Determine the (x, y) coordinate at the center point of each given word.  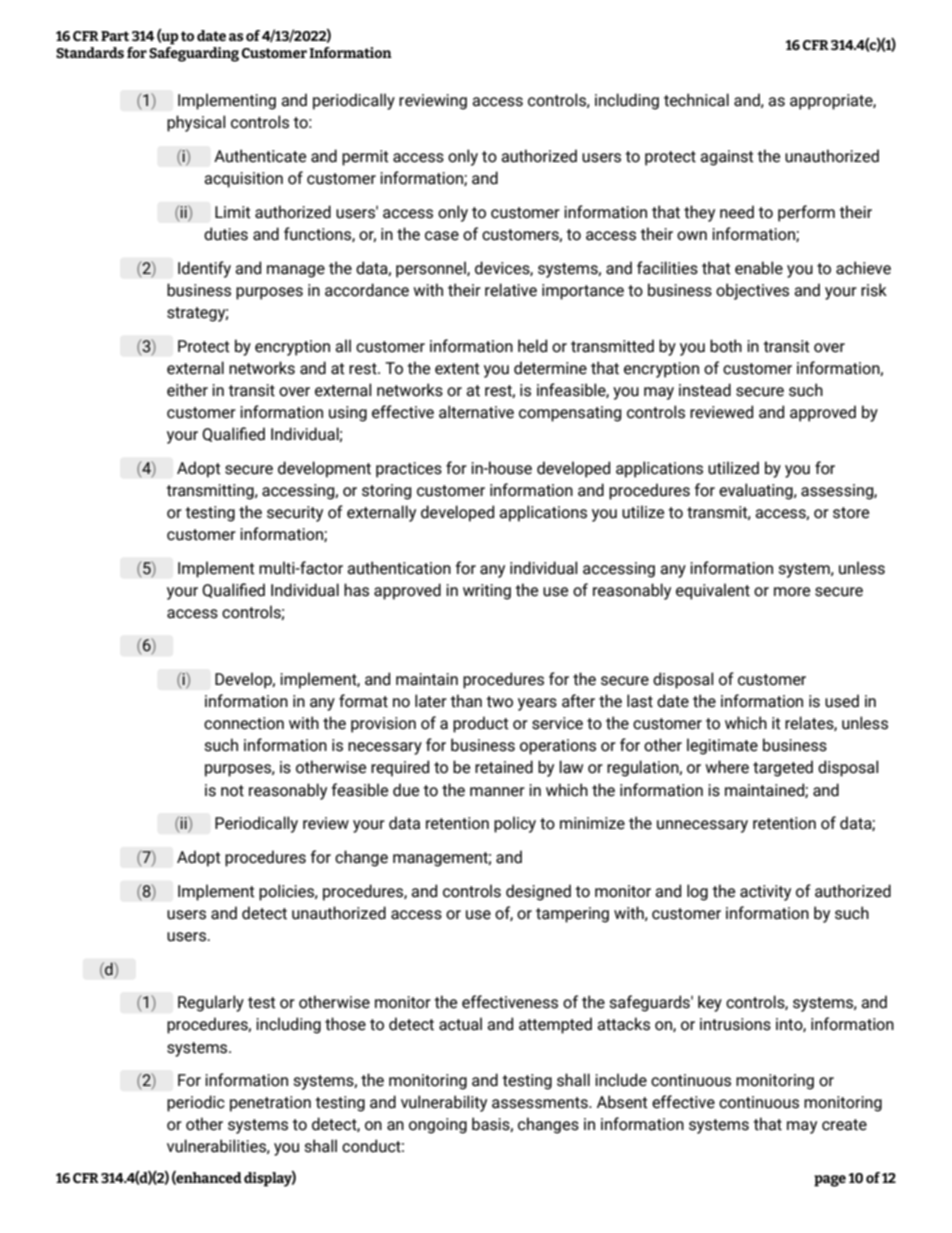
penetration (270, 1104)
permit (365, 158)
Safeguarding (194, 53)
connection (244, 723)
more (792, 592)
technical (696, 100)
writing (487, 592)
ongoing (438, 1126)
